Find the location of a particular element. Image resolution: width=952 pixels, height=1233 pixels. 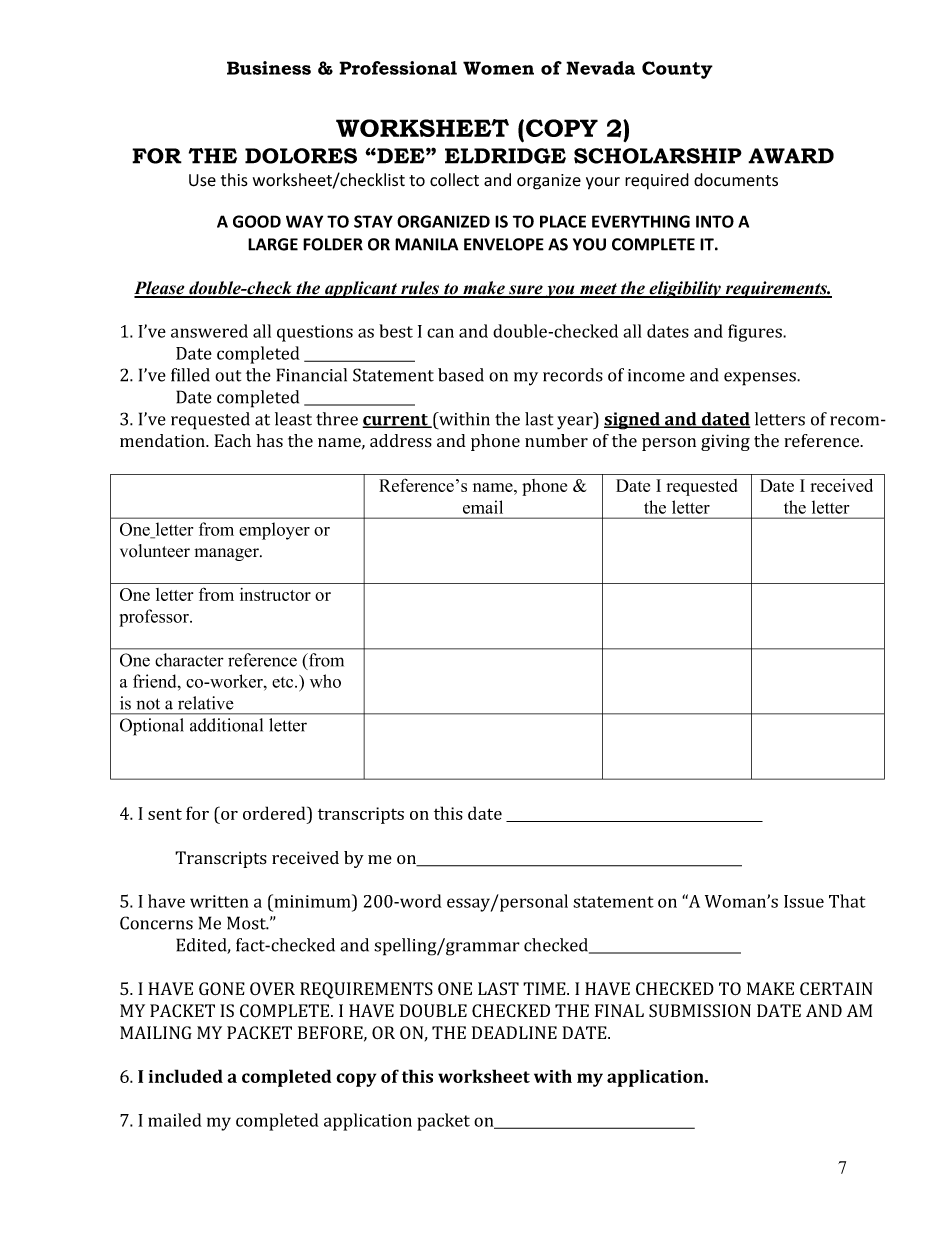

included is located at coordinates (186, 1076).
